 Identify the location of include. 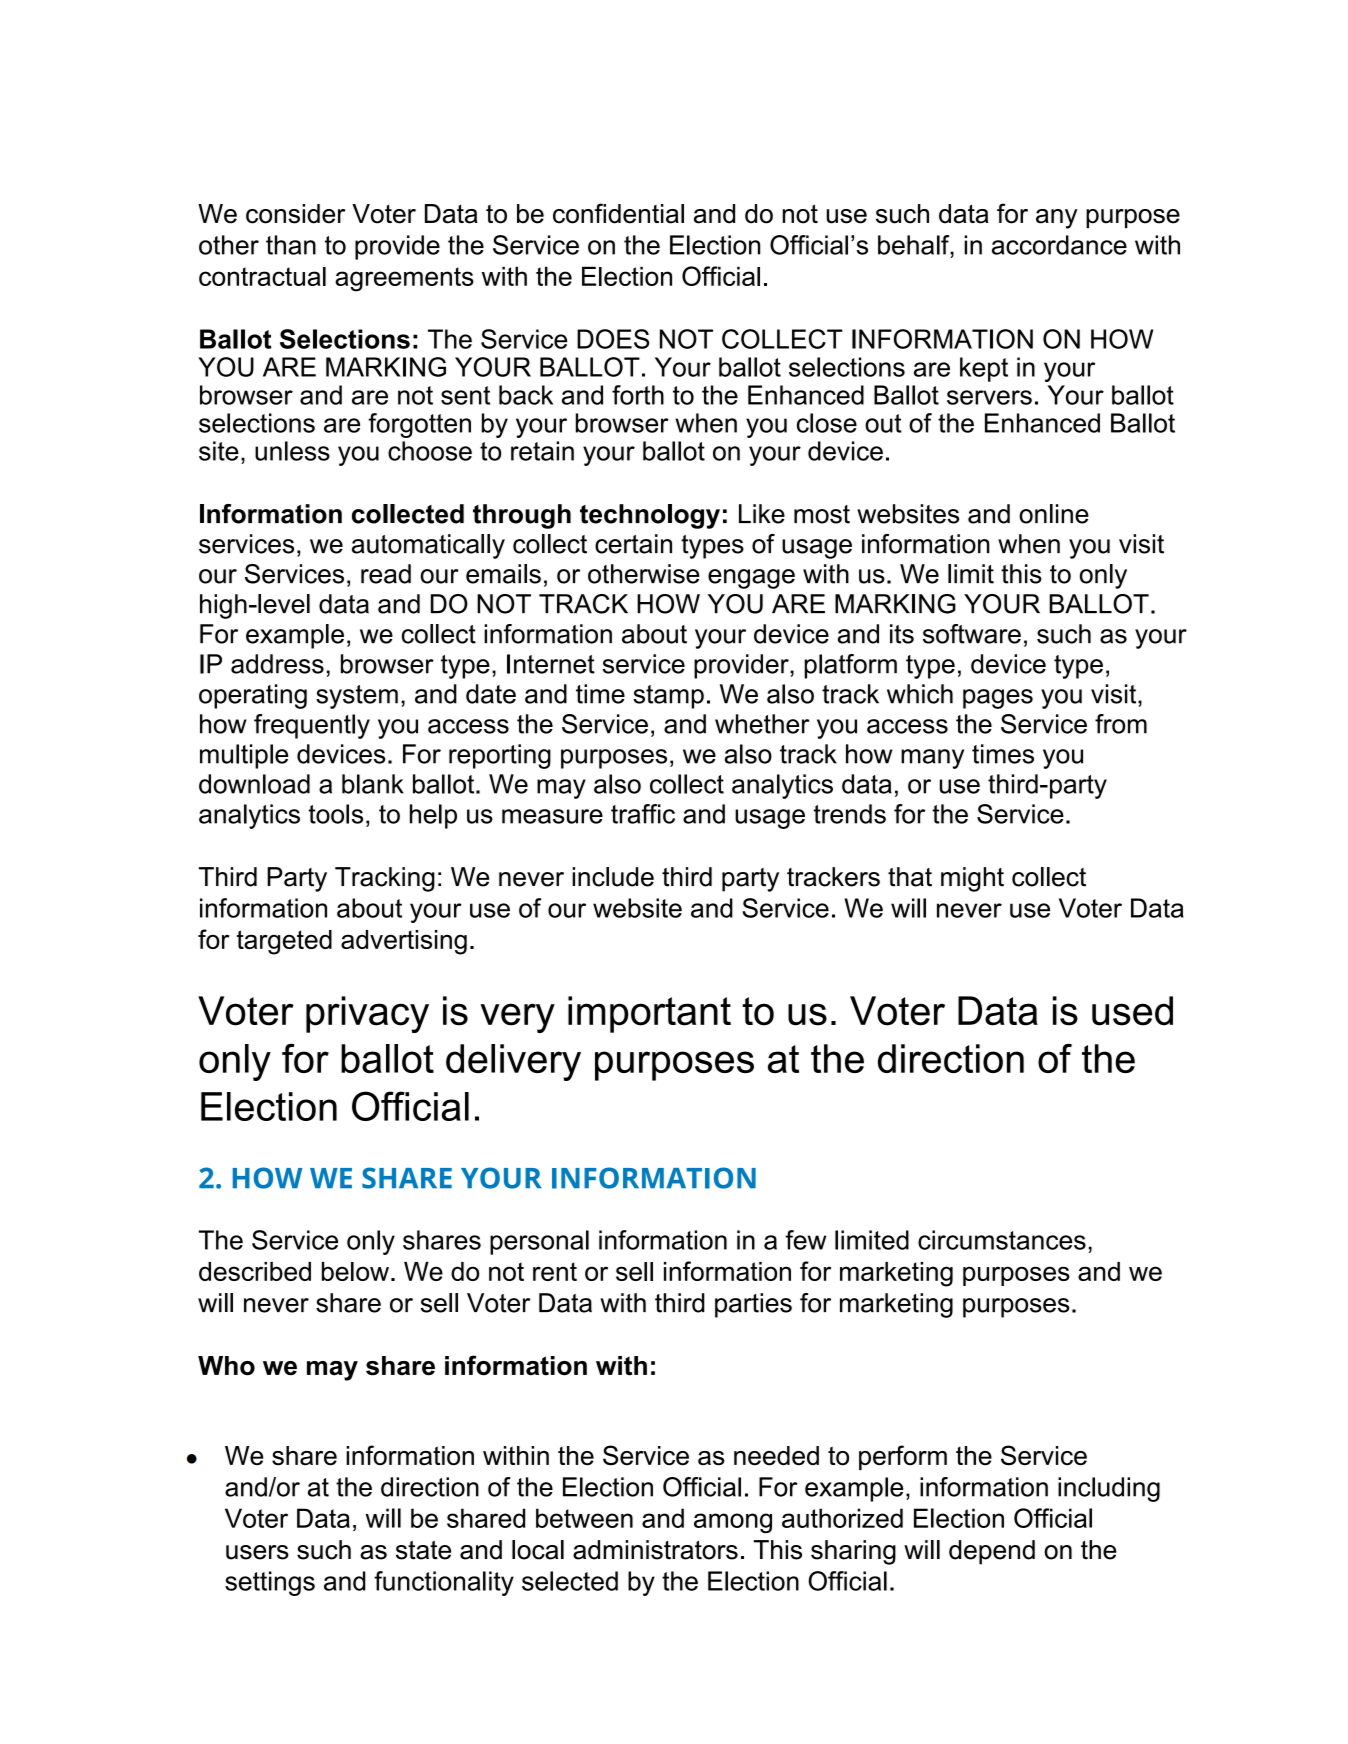
(613, 877).
